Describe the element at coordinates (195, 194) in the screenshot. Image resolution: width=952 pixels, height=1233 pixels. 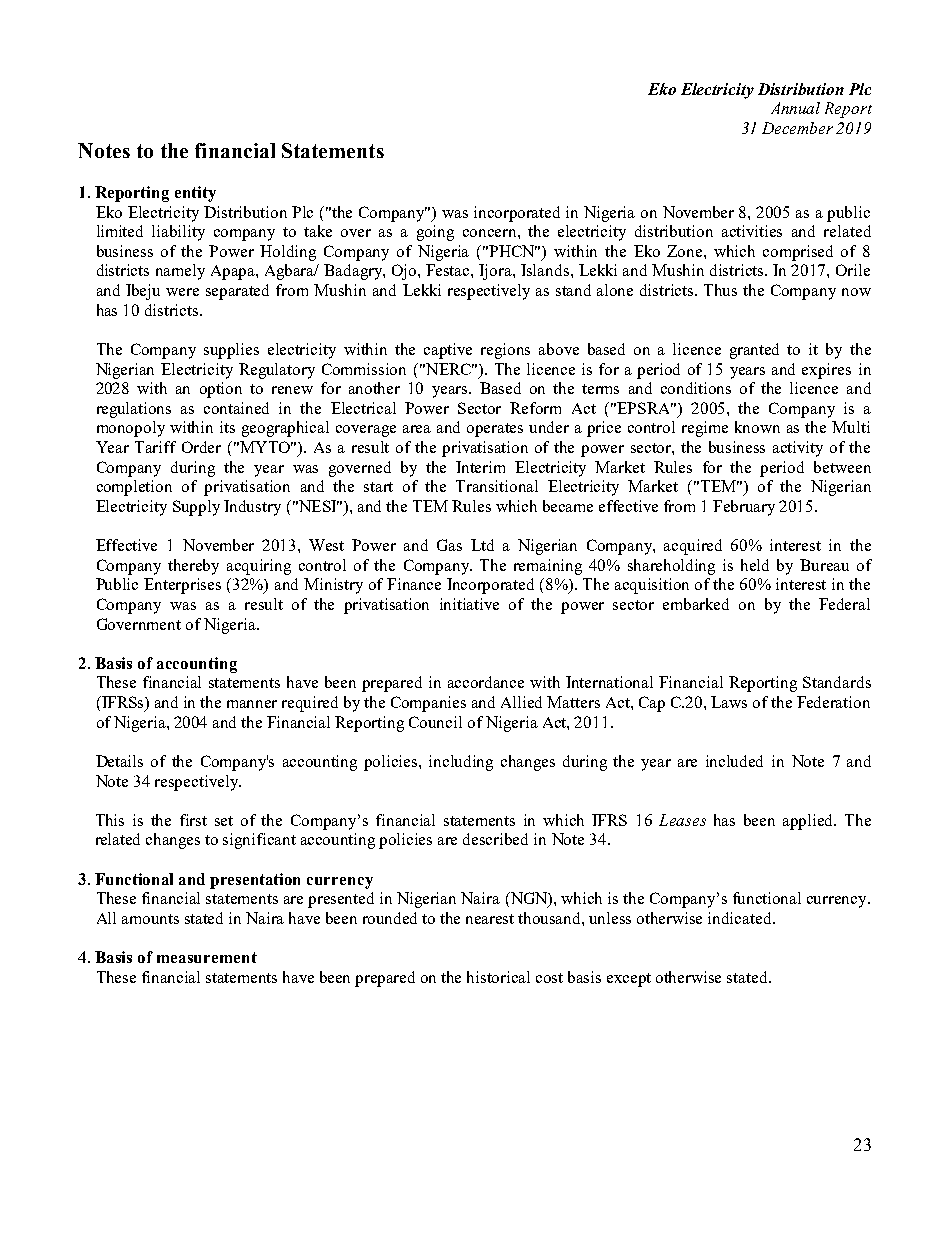
I see `entity` at that location.
